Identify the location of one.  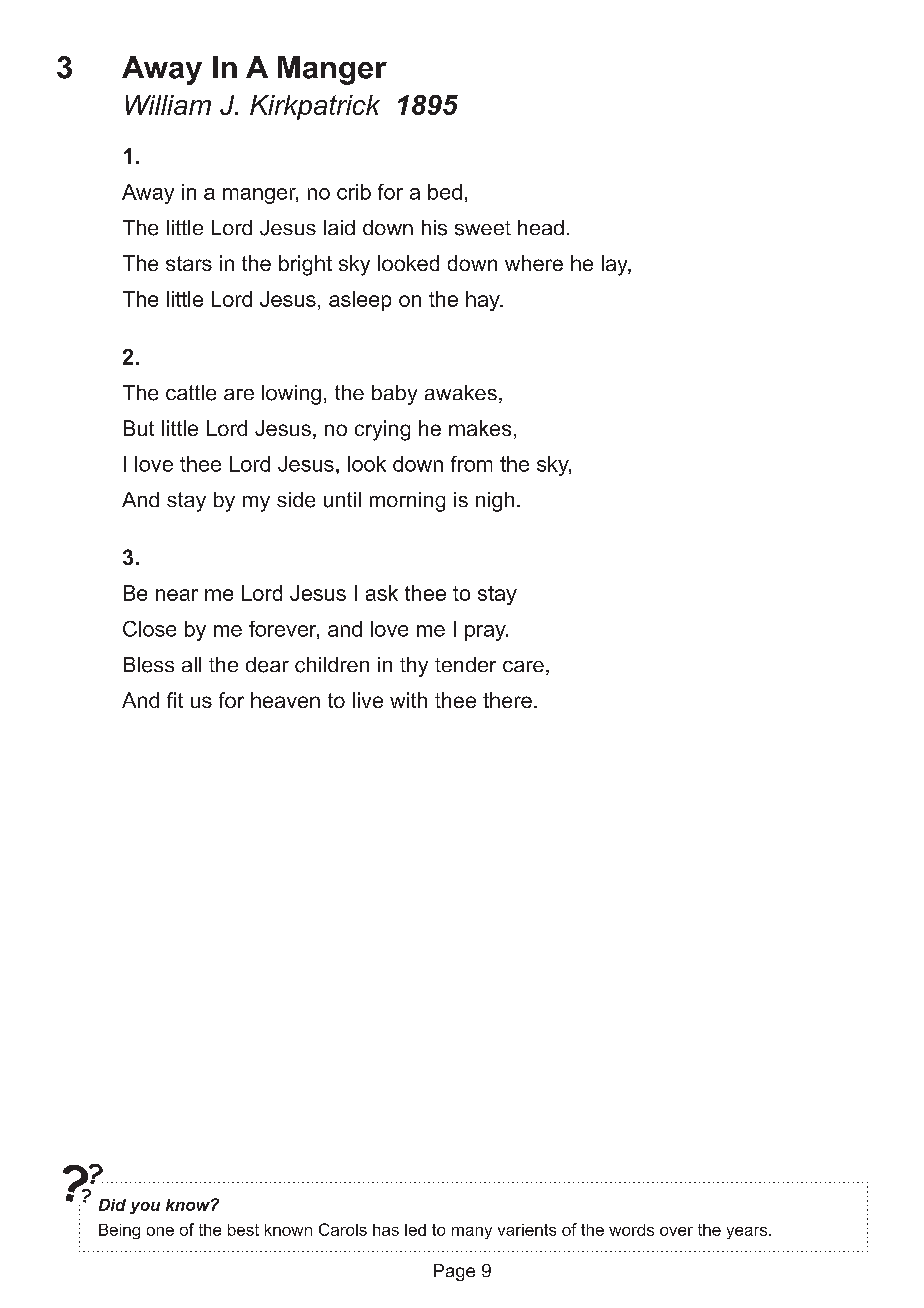
(160, 1231).
